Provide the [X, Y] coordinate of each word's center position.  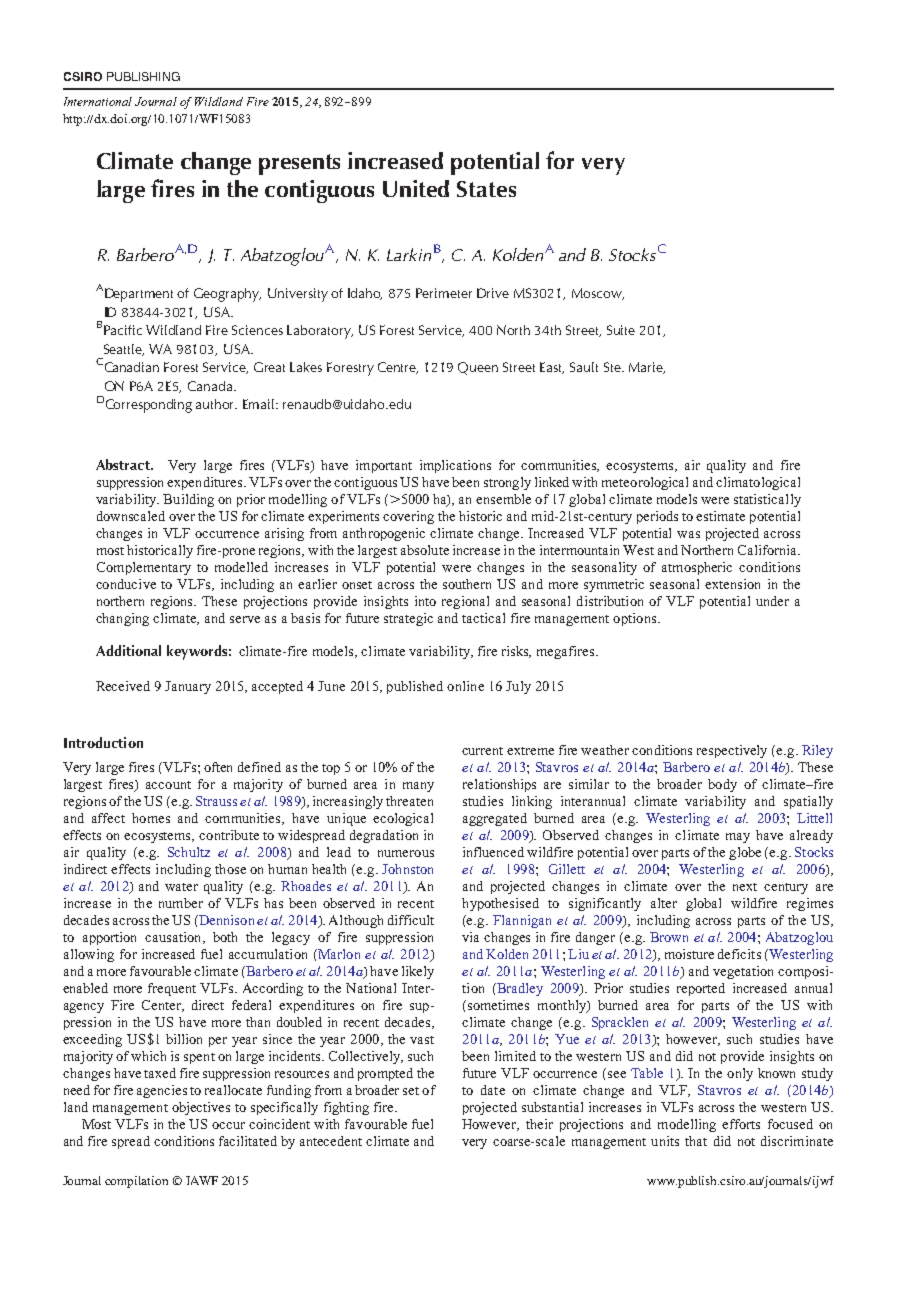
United [416, 188]
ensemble [503, 499]
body [722, 785]
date [493, 1090]
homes [151, 818]
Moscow [598, 294]
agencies [162, 1091]
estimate [720, 516]
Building [188, 500]
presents [299, 164]
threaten [409, 801]
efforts [741, 1124]
